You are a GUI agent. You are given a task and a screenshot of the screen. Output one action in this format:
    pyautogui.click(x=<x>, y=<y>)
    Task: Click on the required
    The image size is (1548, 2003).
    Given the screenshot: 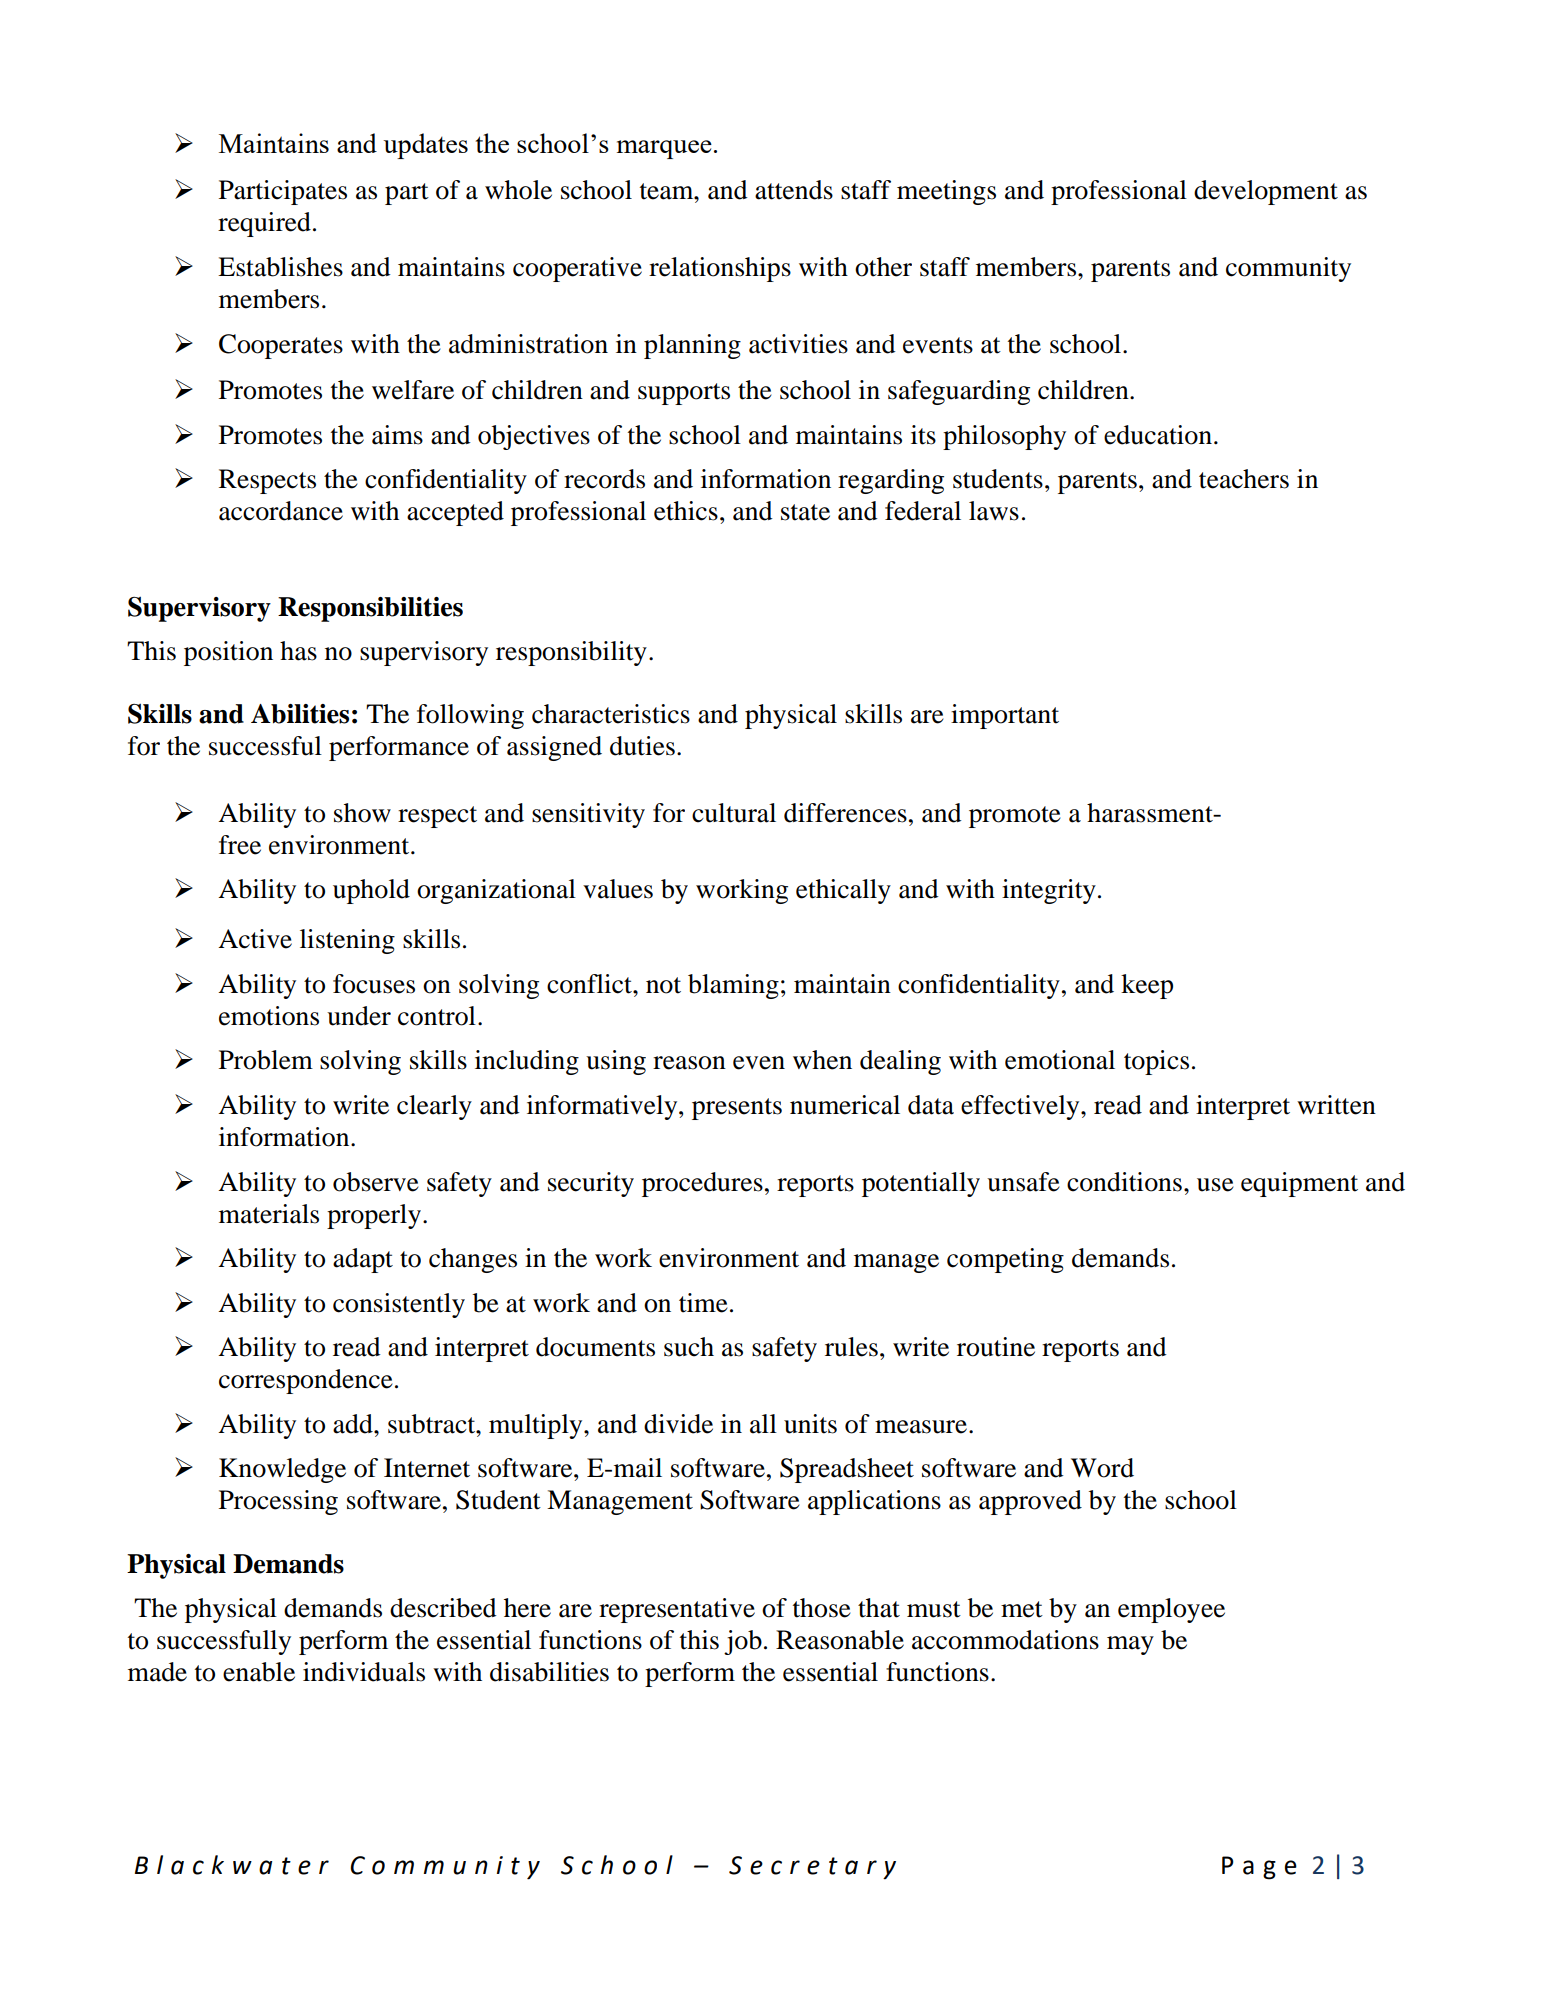 What is the action you would take?
    pyautogui.click(x=264, y=224)
